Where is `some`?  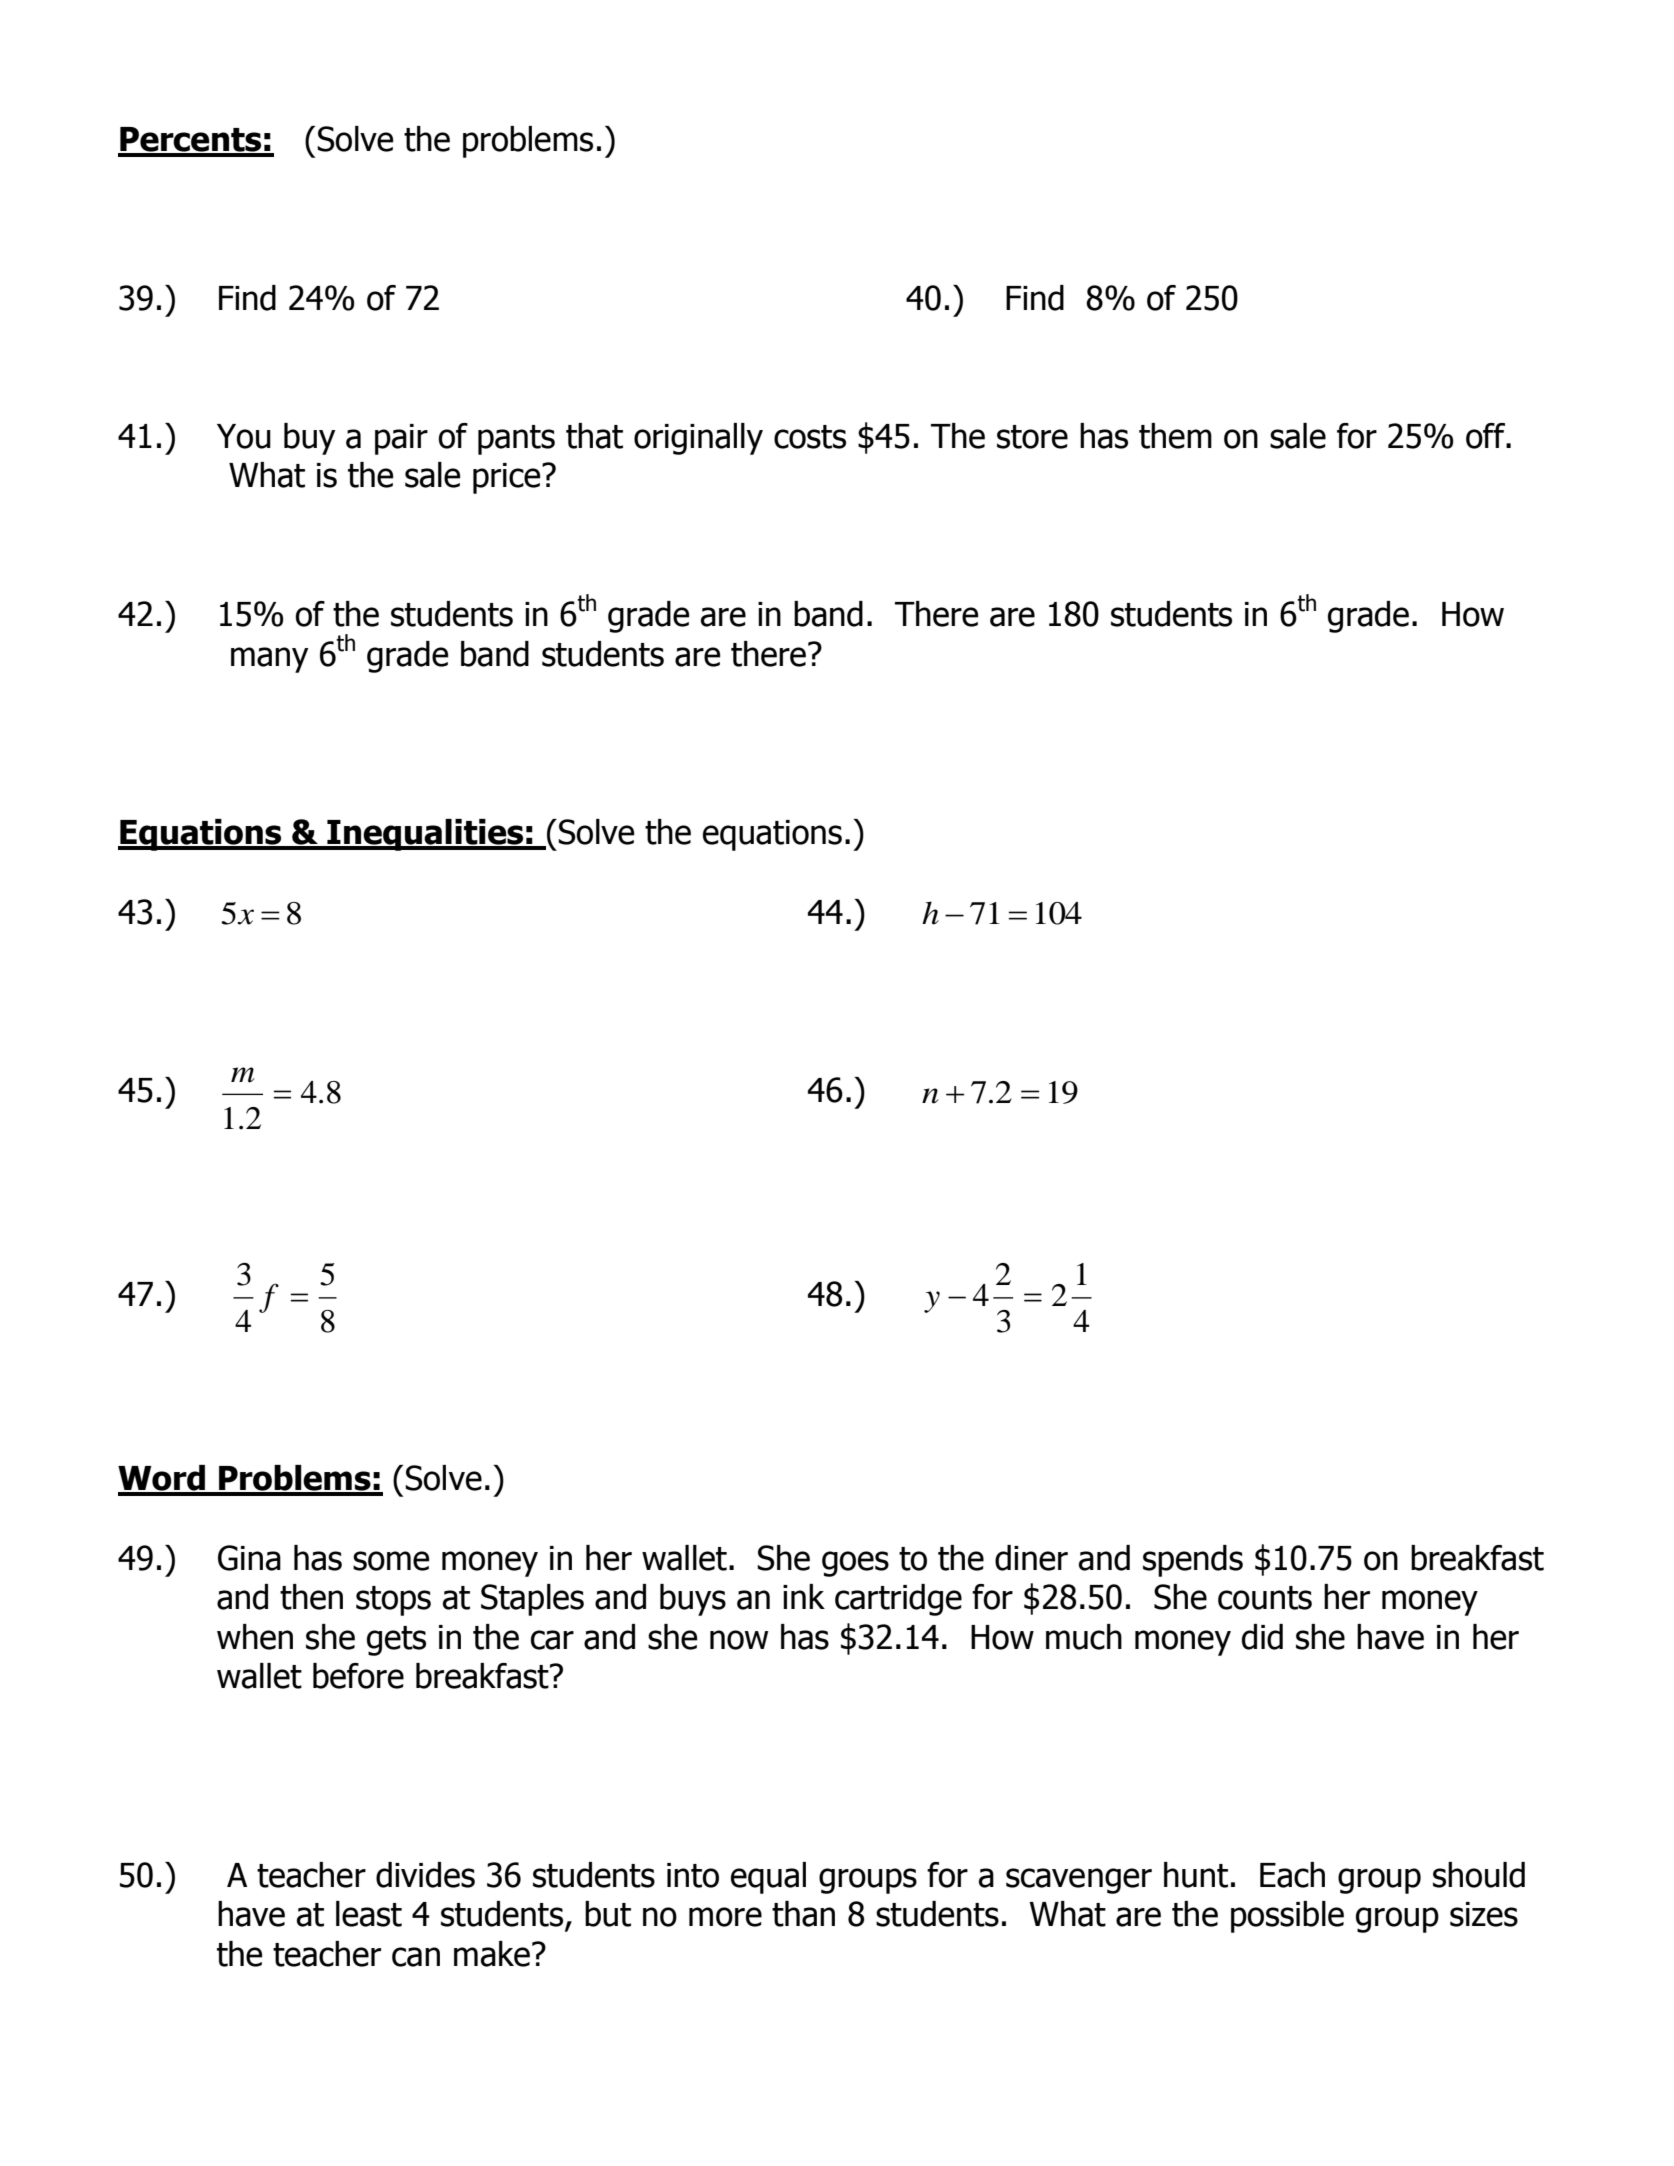 some is located at coordinates (391, 1561).
